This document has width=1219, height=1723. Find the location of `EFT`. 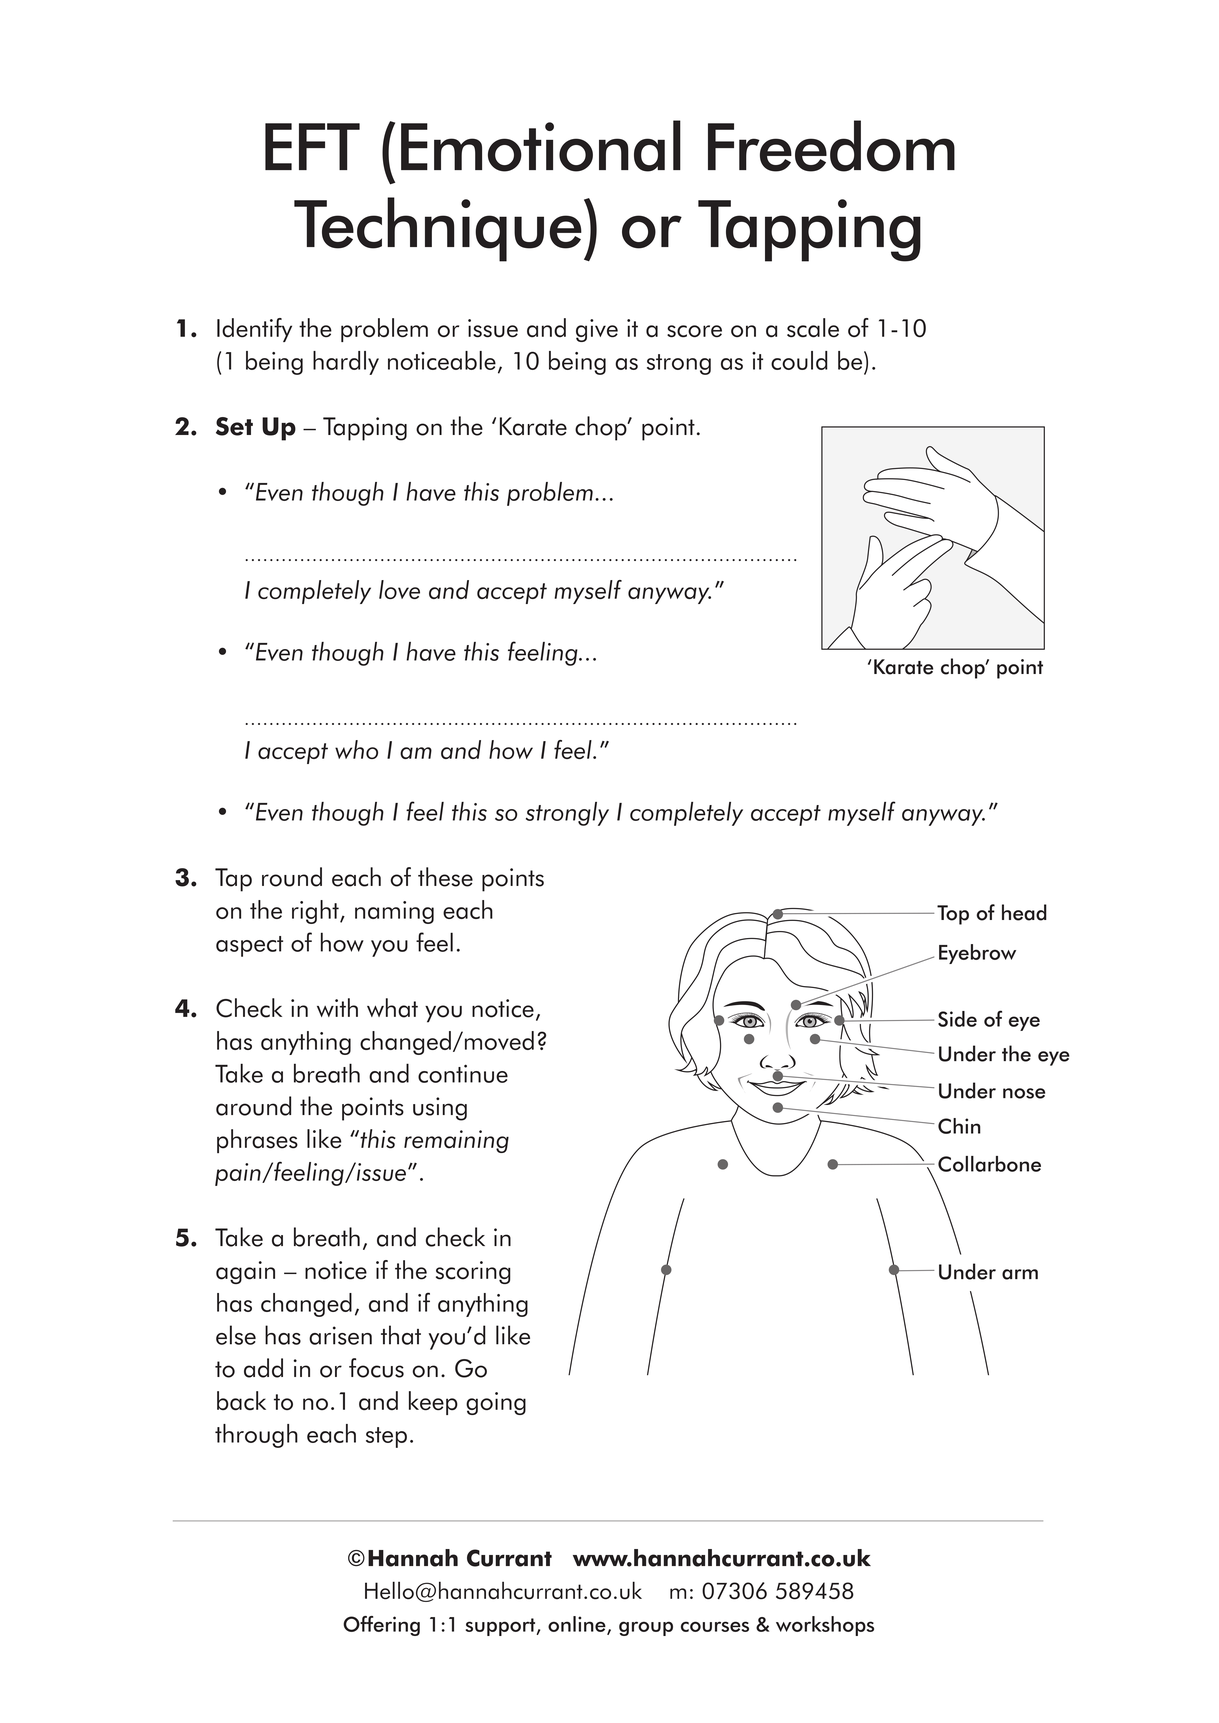

EFT is located at coordinates (312, 146).
